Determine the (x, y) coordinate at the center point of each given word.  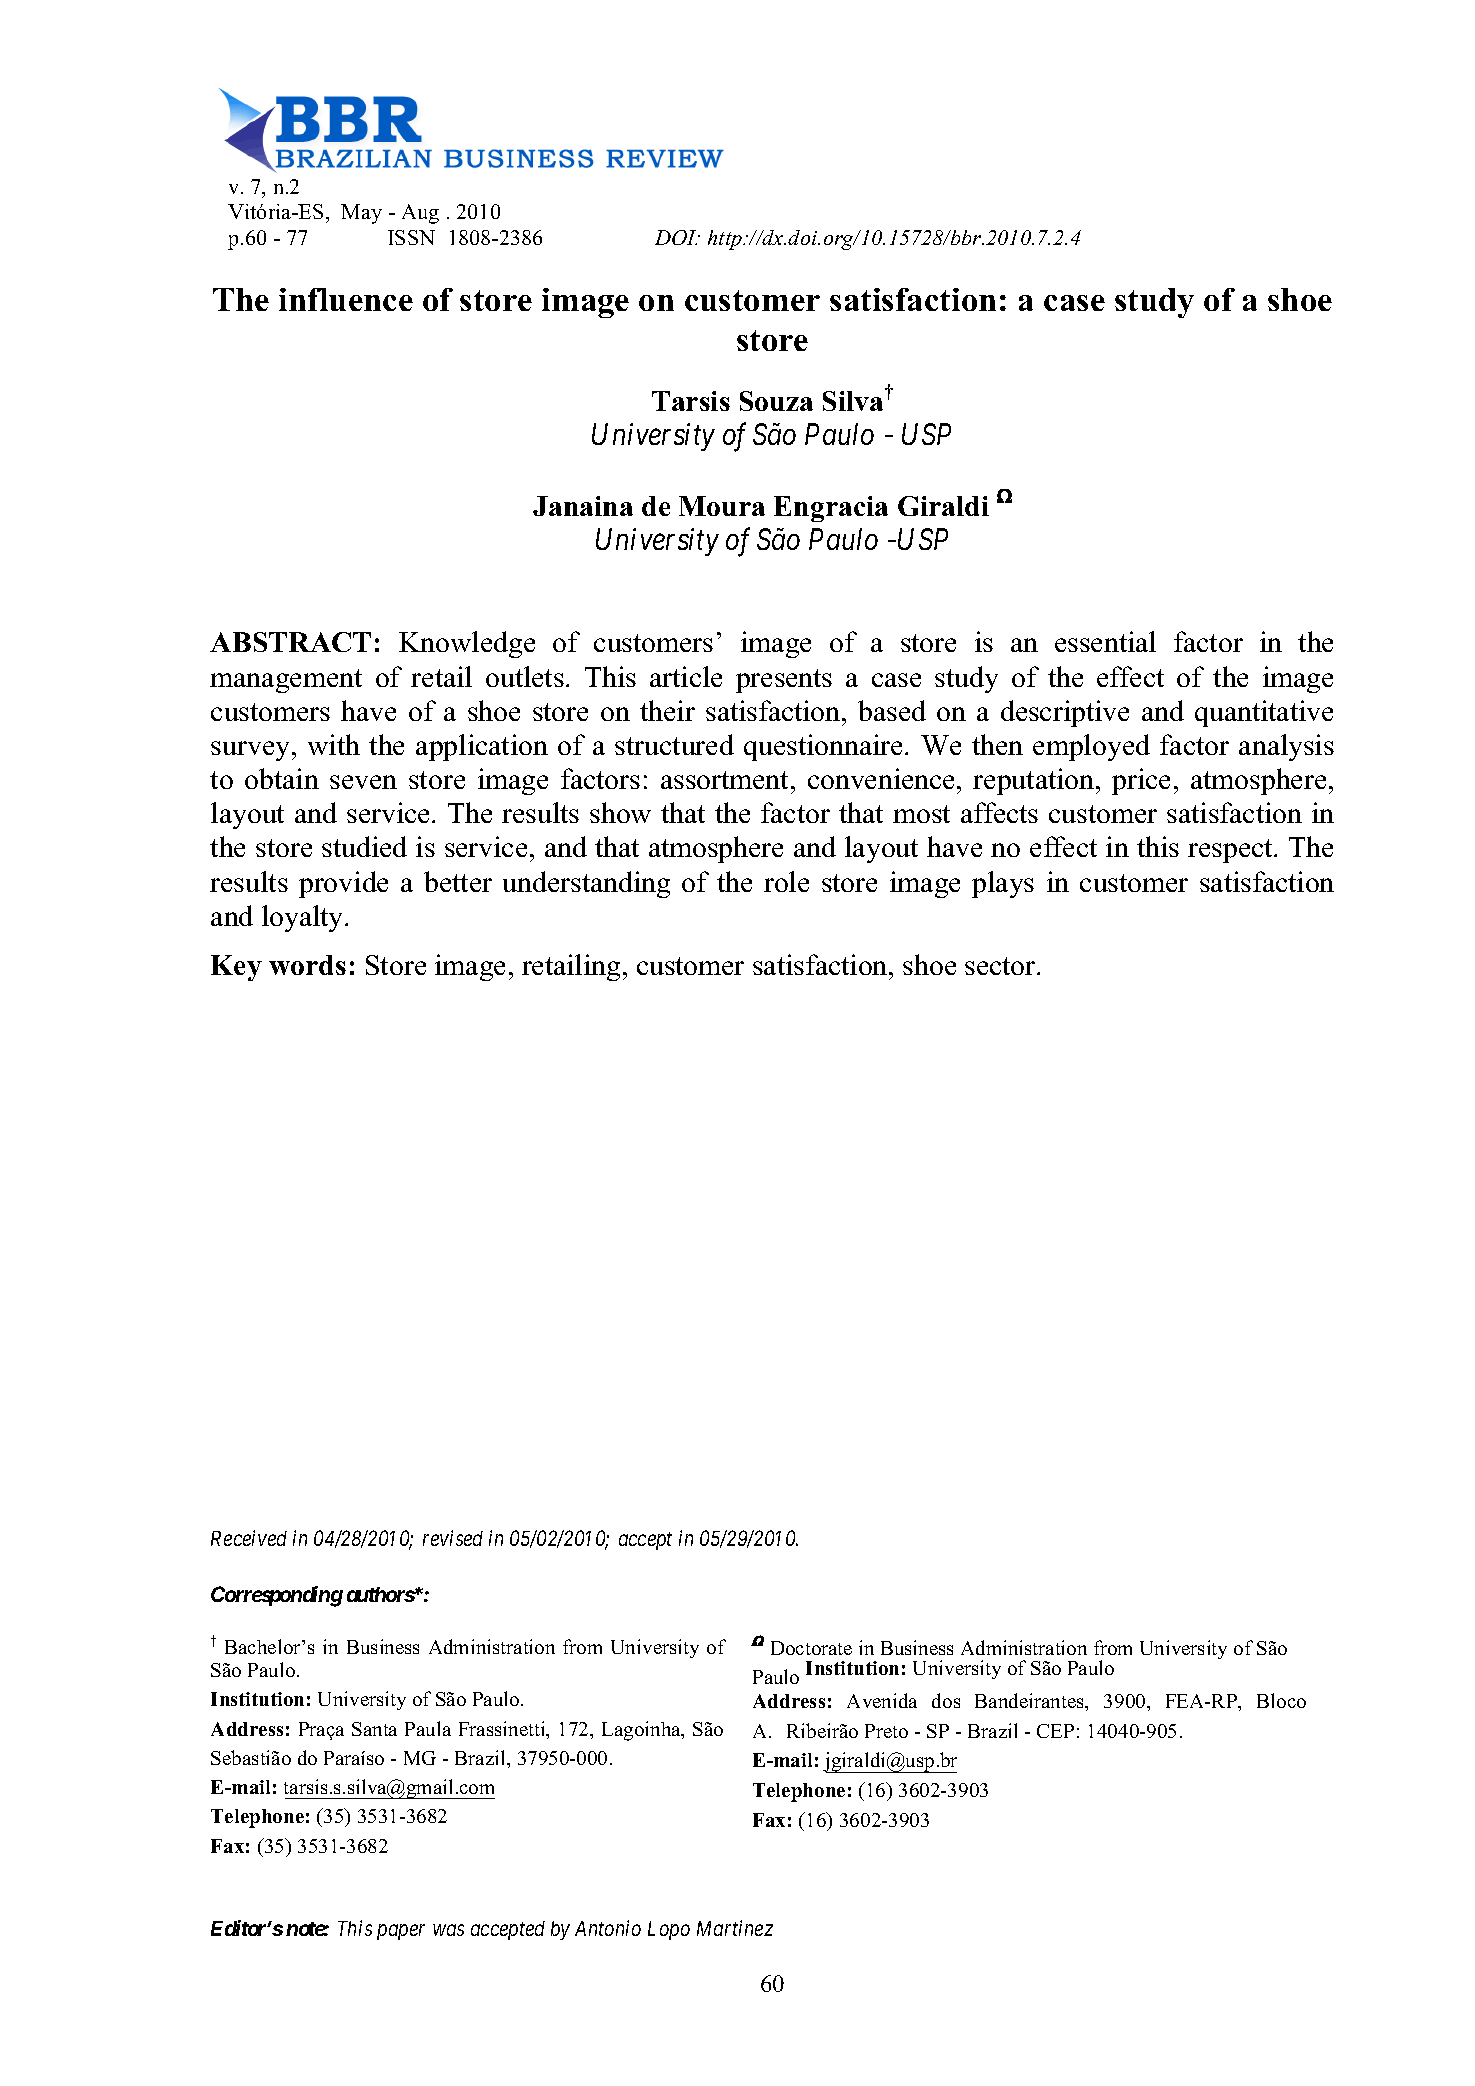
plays (1003, 884)
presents (784, 681)
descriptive (1065, 713)
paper (401, 1932)
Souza (776, 401)
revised (453, 1538)
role (786, 881)
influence (346, 299)
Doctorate (811, 1648)
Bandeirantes (1031, 1702)
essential (1105, 641)
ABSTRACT (290, 642)
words (307, 965)
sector (1001, 966)
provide (343, 884)
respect (1231, 851)
